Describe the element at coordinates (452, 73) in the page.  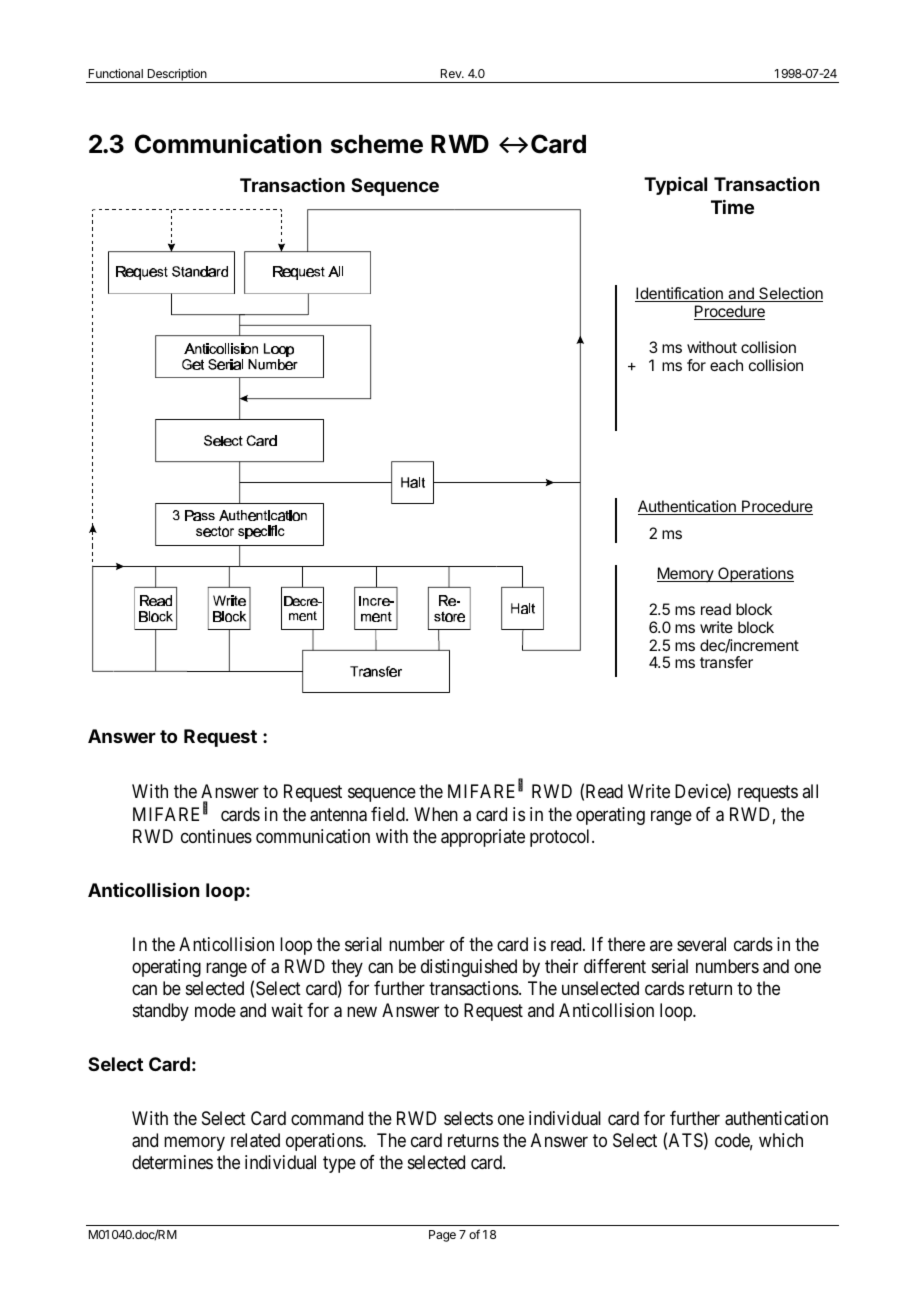
I see `Rev` at that location.
